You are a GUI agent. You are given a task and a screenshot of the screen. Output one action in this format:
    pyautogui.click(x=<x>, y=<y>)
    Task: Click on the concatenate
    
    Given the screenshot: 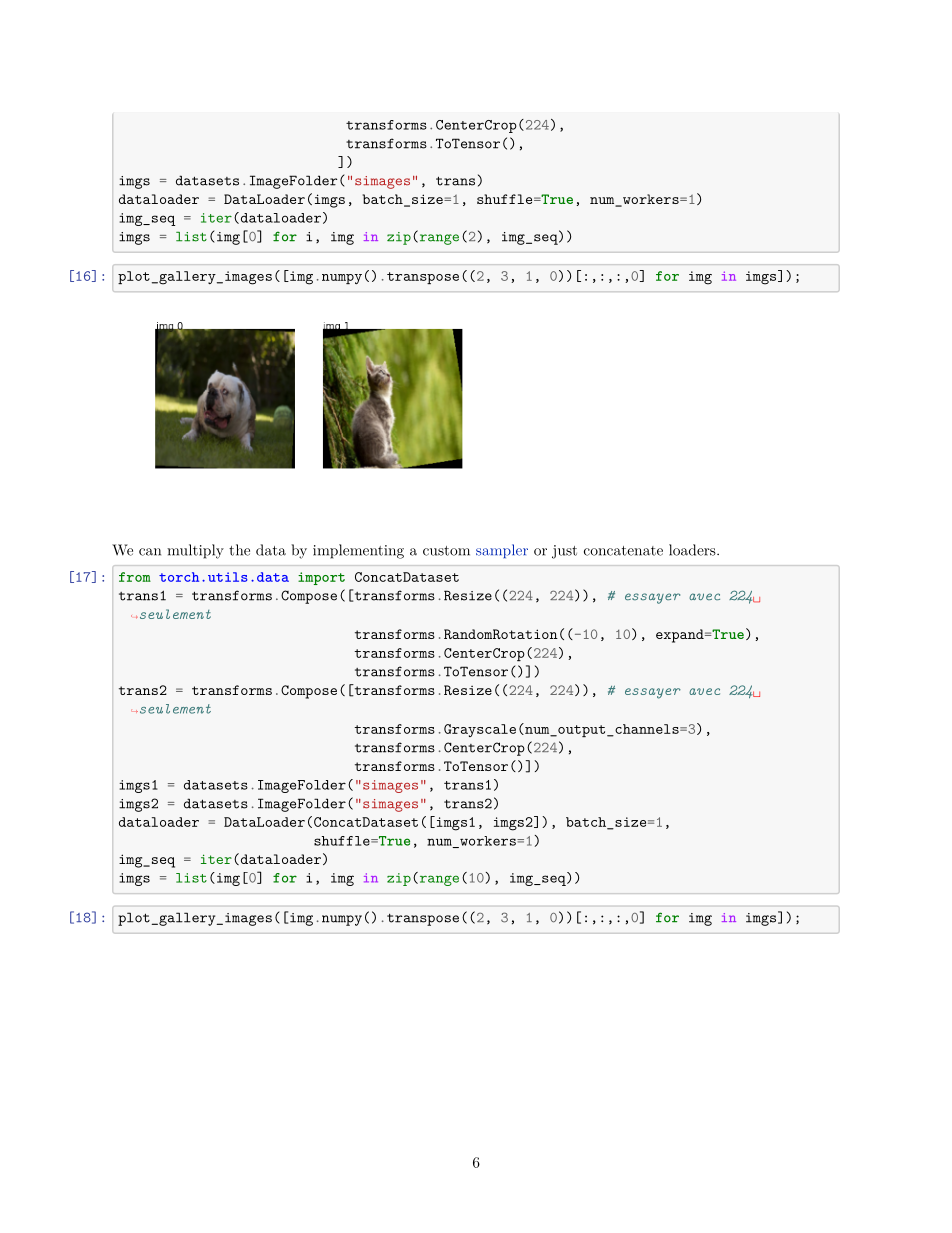 What is the action you would take?
    pyautogui.click(x=623, y=551)
